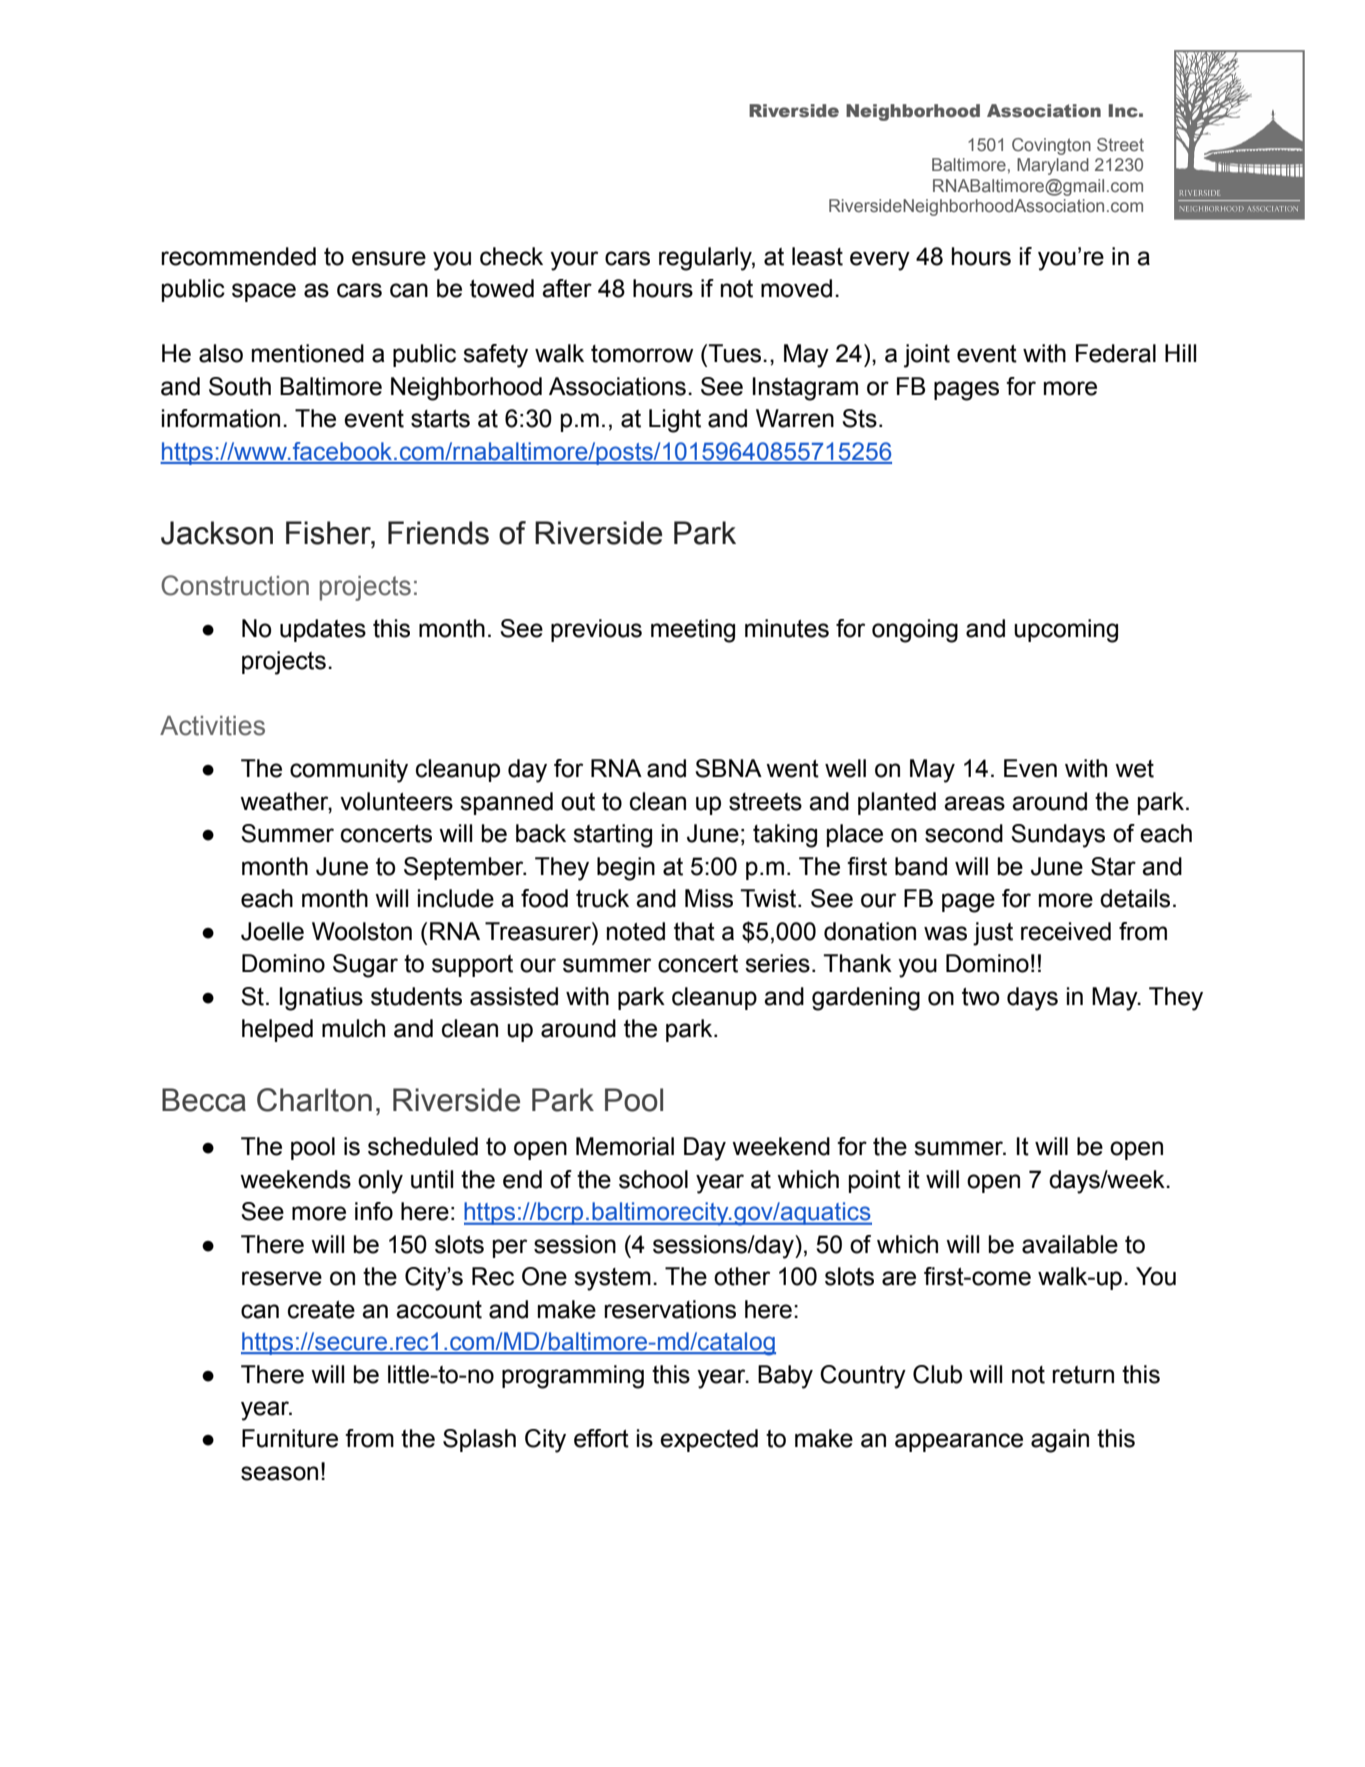 The height and width of the document is (1767, 1365). Describe the element at coordinates (785, 836) in the document. I see `taking` at that location.
